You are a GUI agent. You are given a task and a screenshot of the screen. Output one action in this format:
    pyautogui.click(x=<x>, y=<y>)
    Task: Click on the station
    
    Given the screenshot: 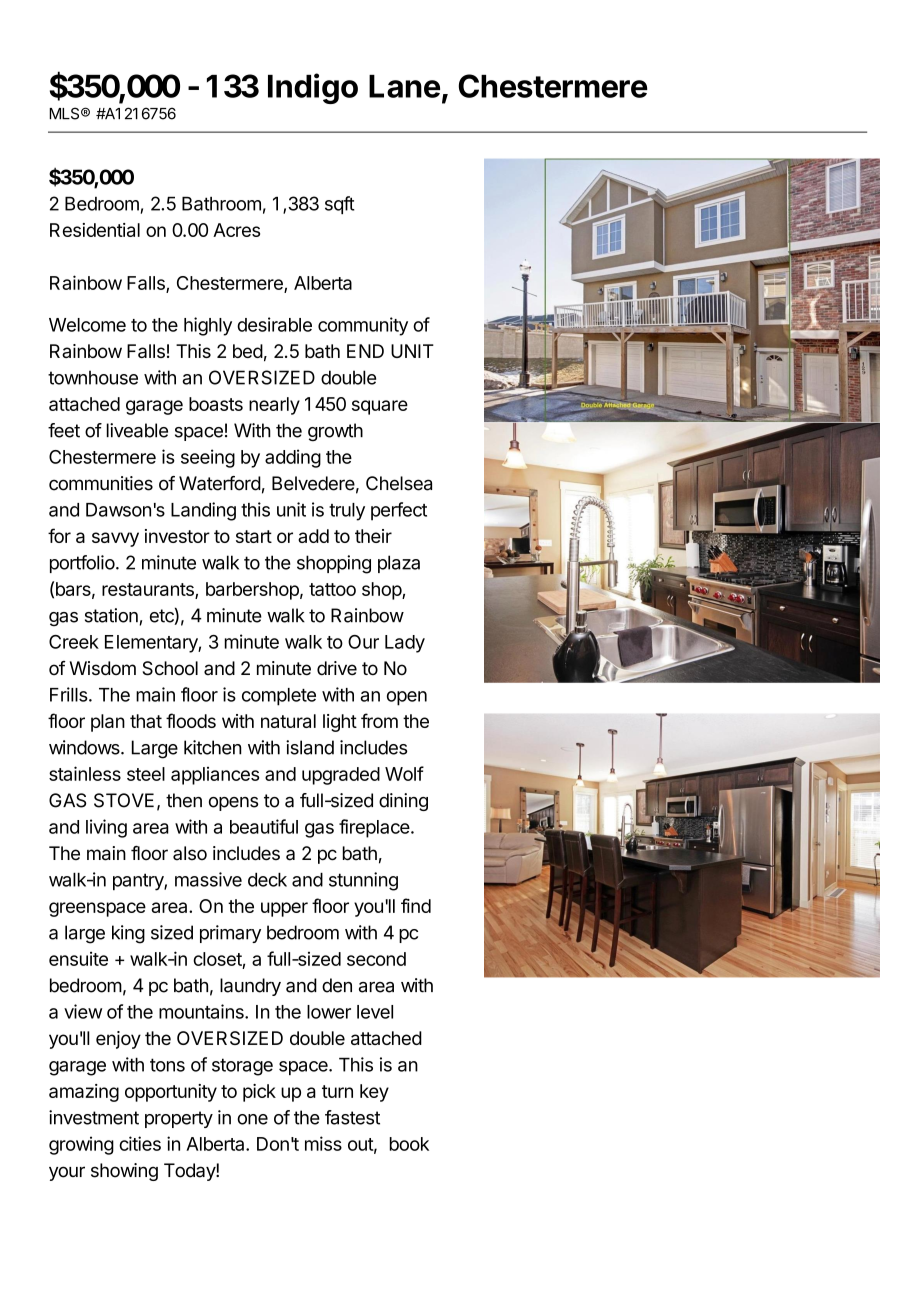 What is the action you would take?
    pyautogui.click(x=111, y=615)
